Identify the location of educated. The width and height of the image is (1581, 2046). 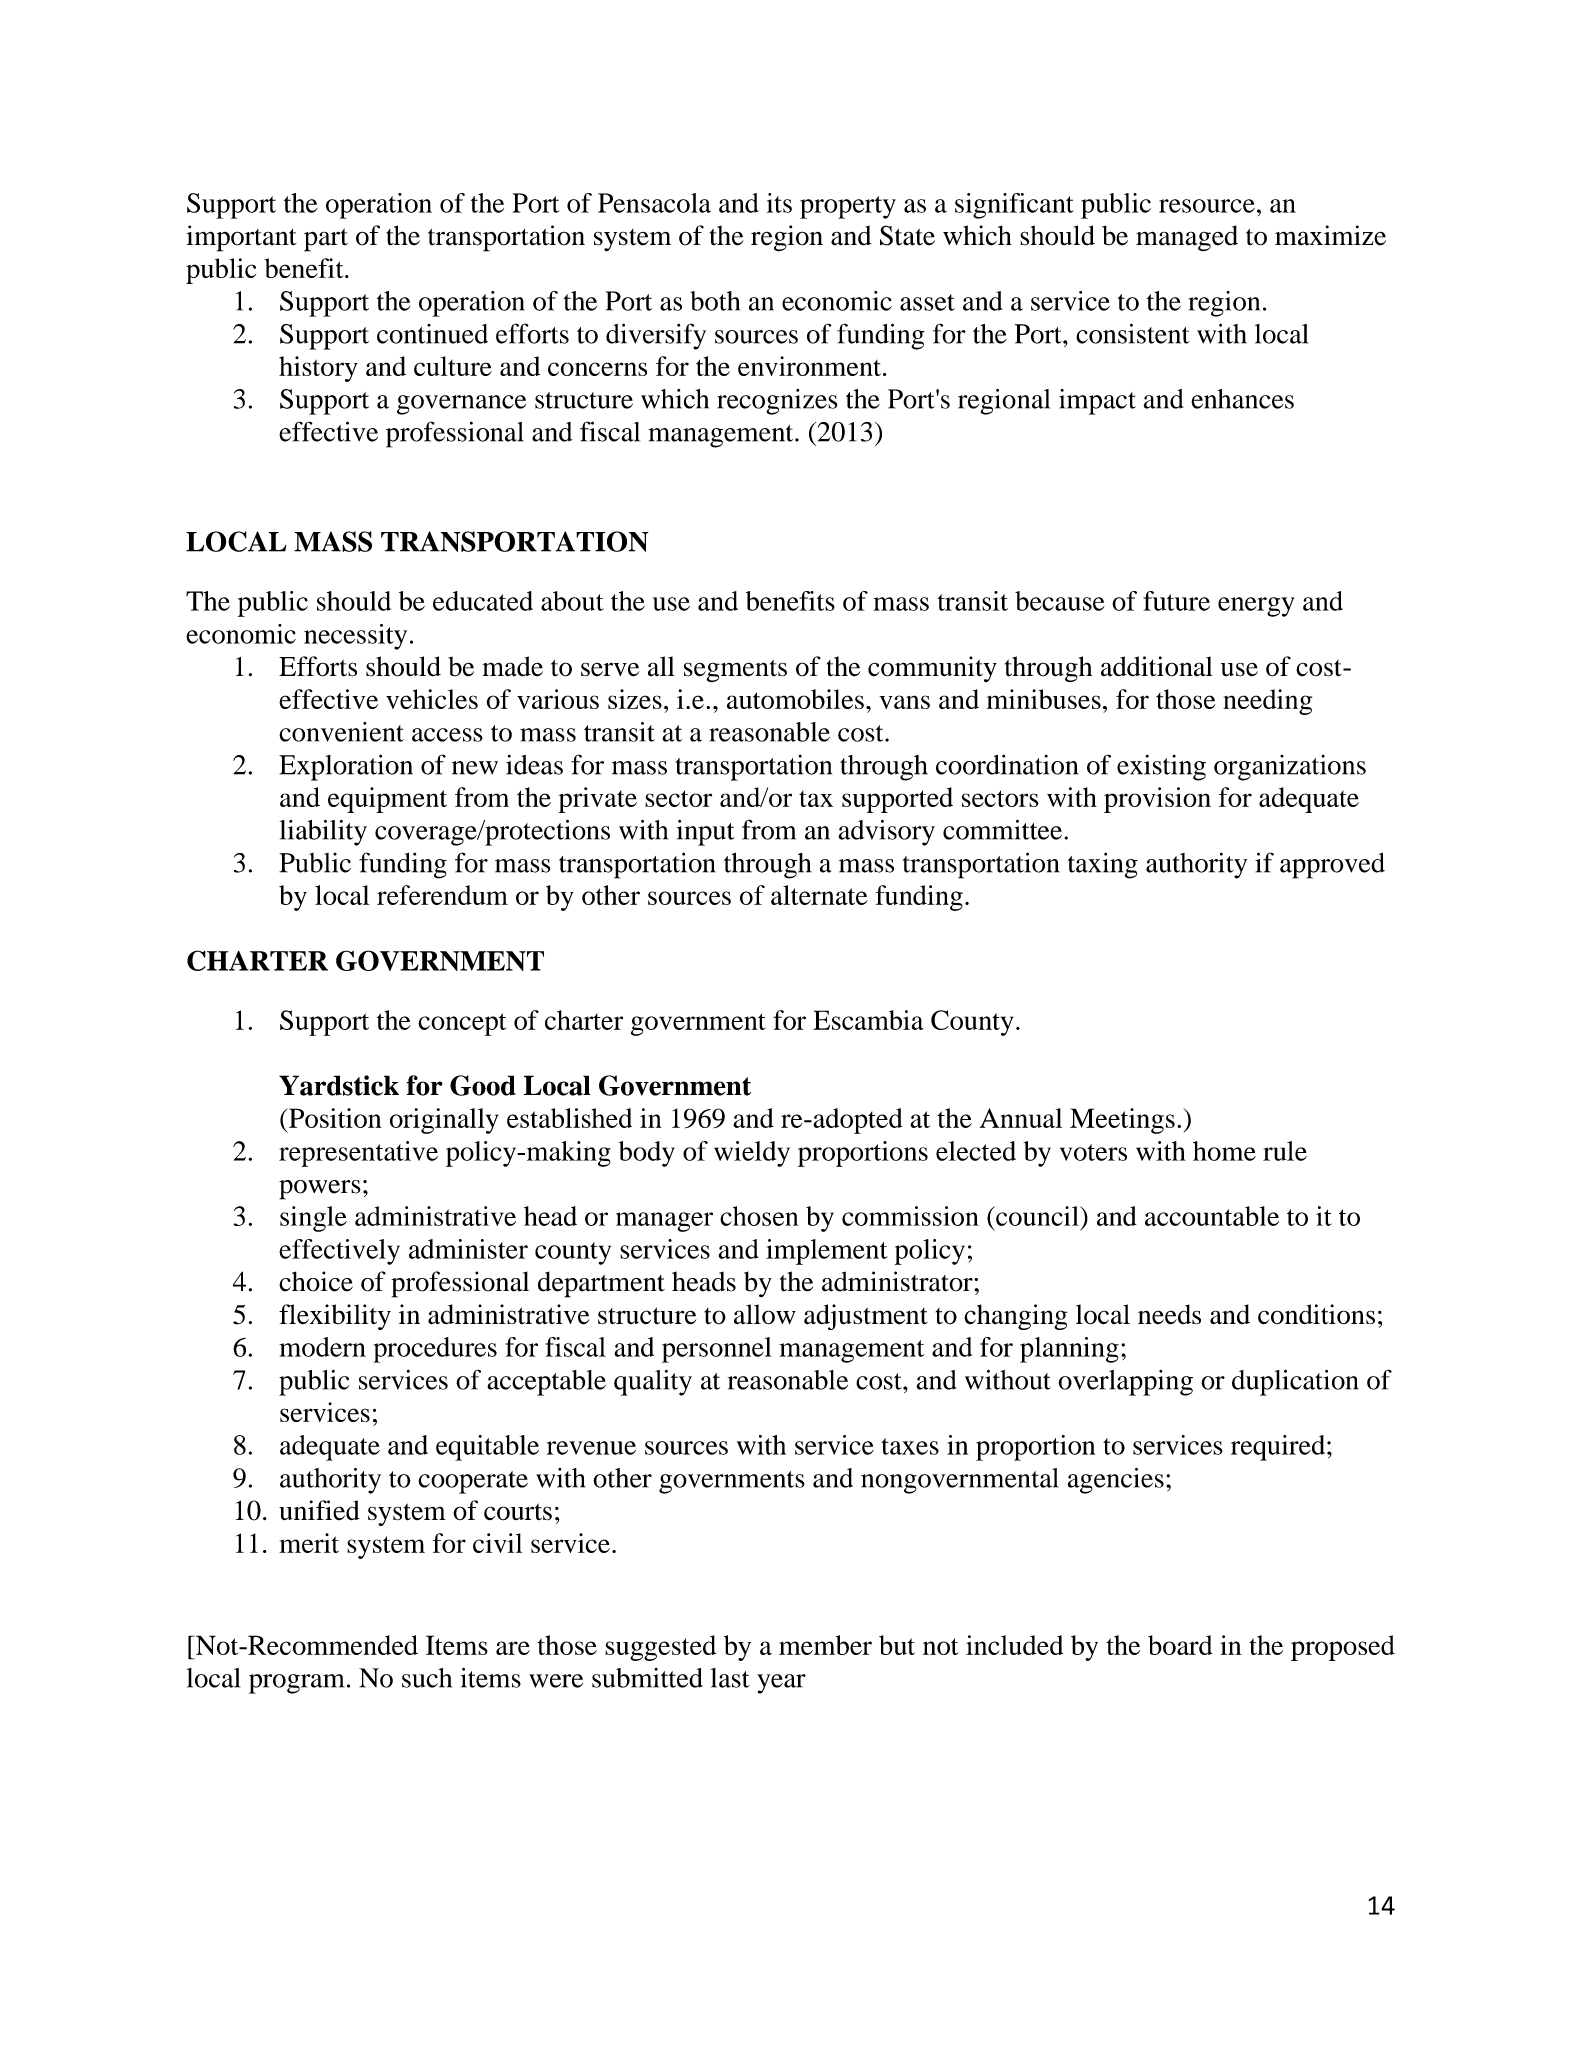
(483, 601).
